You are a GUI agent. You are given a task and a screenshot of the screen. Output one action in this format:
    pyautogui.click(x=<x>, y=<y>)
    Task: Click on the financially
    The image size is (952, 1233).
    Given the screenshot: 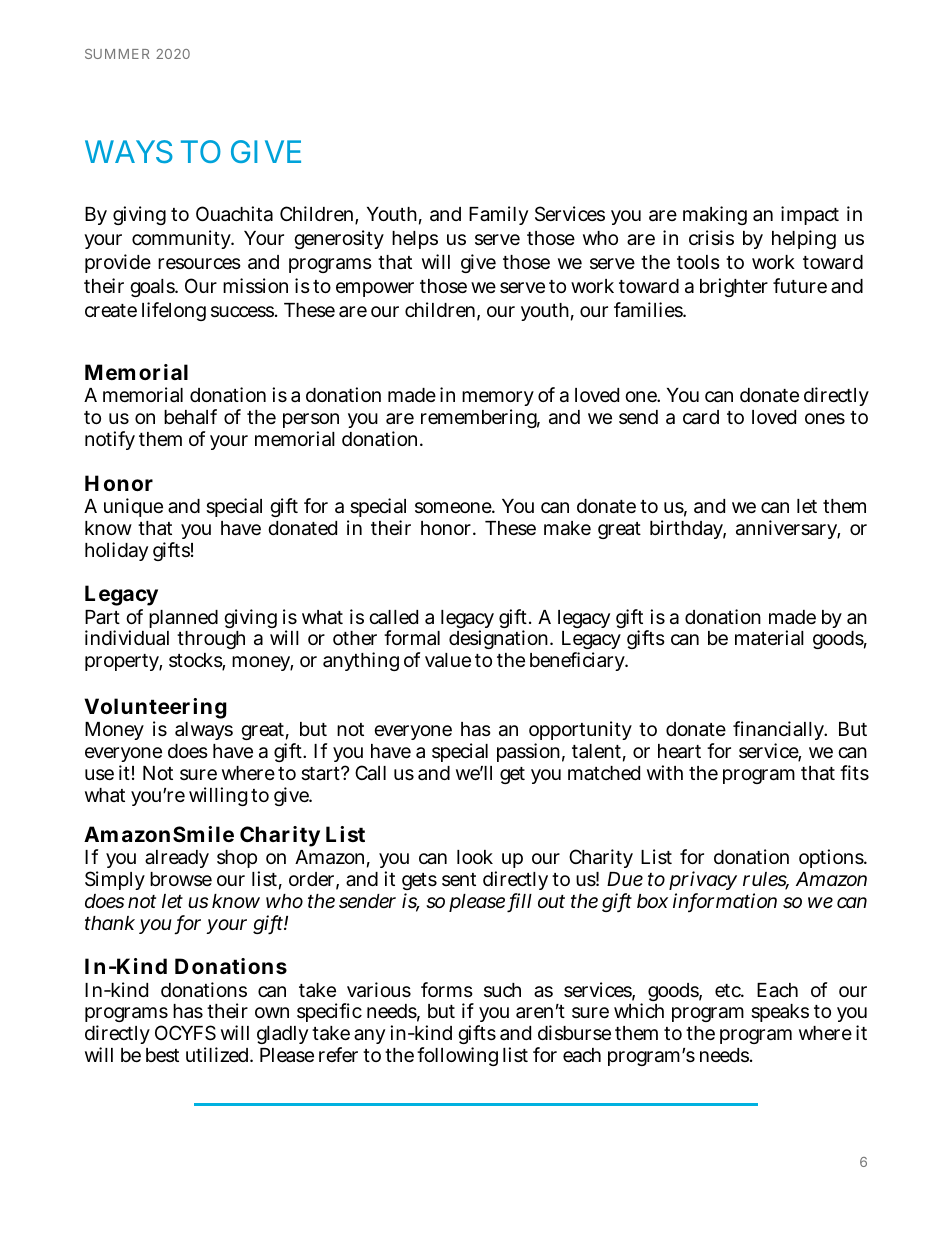 What is the action you would take?
    pyautogui.click(x=778, y=732)
